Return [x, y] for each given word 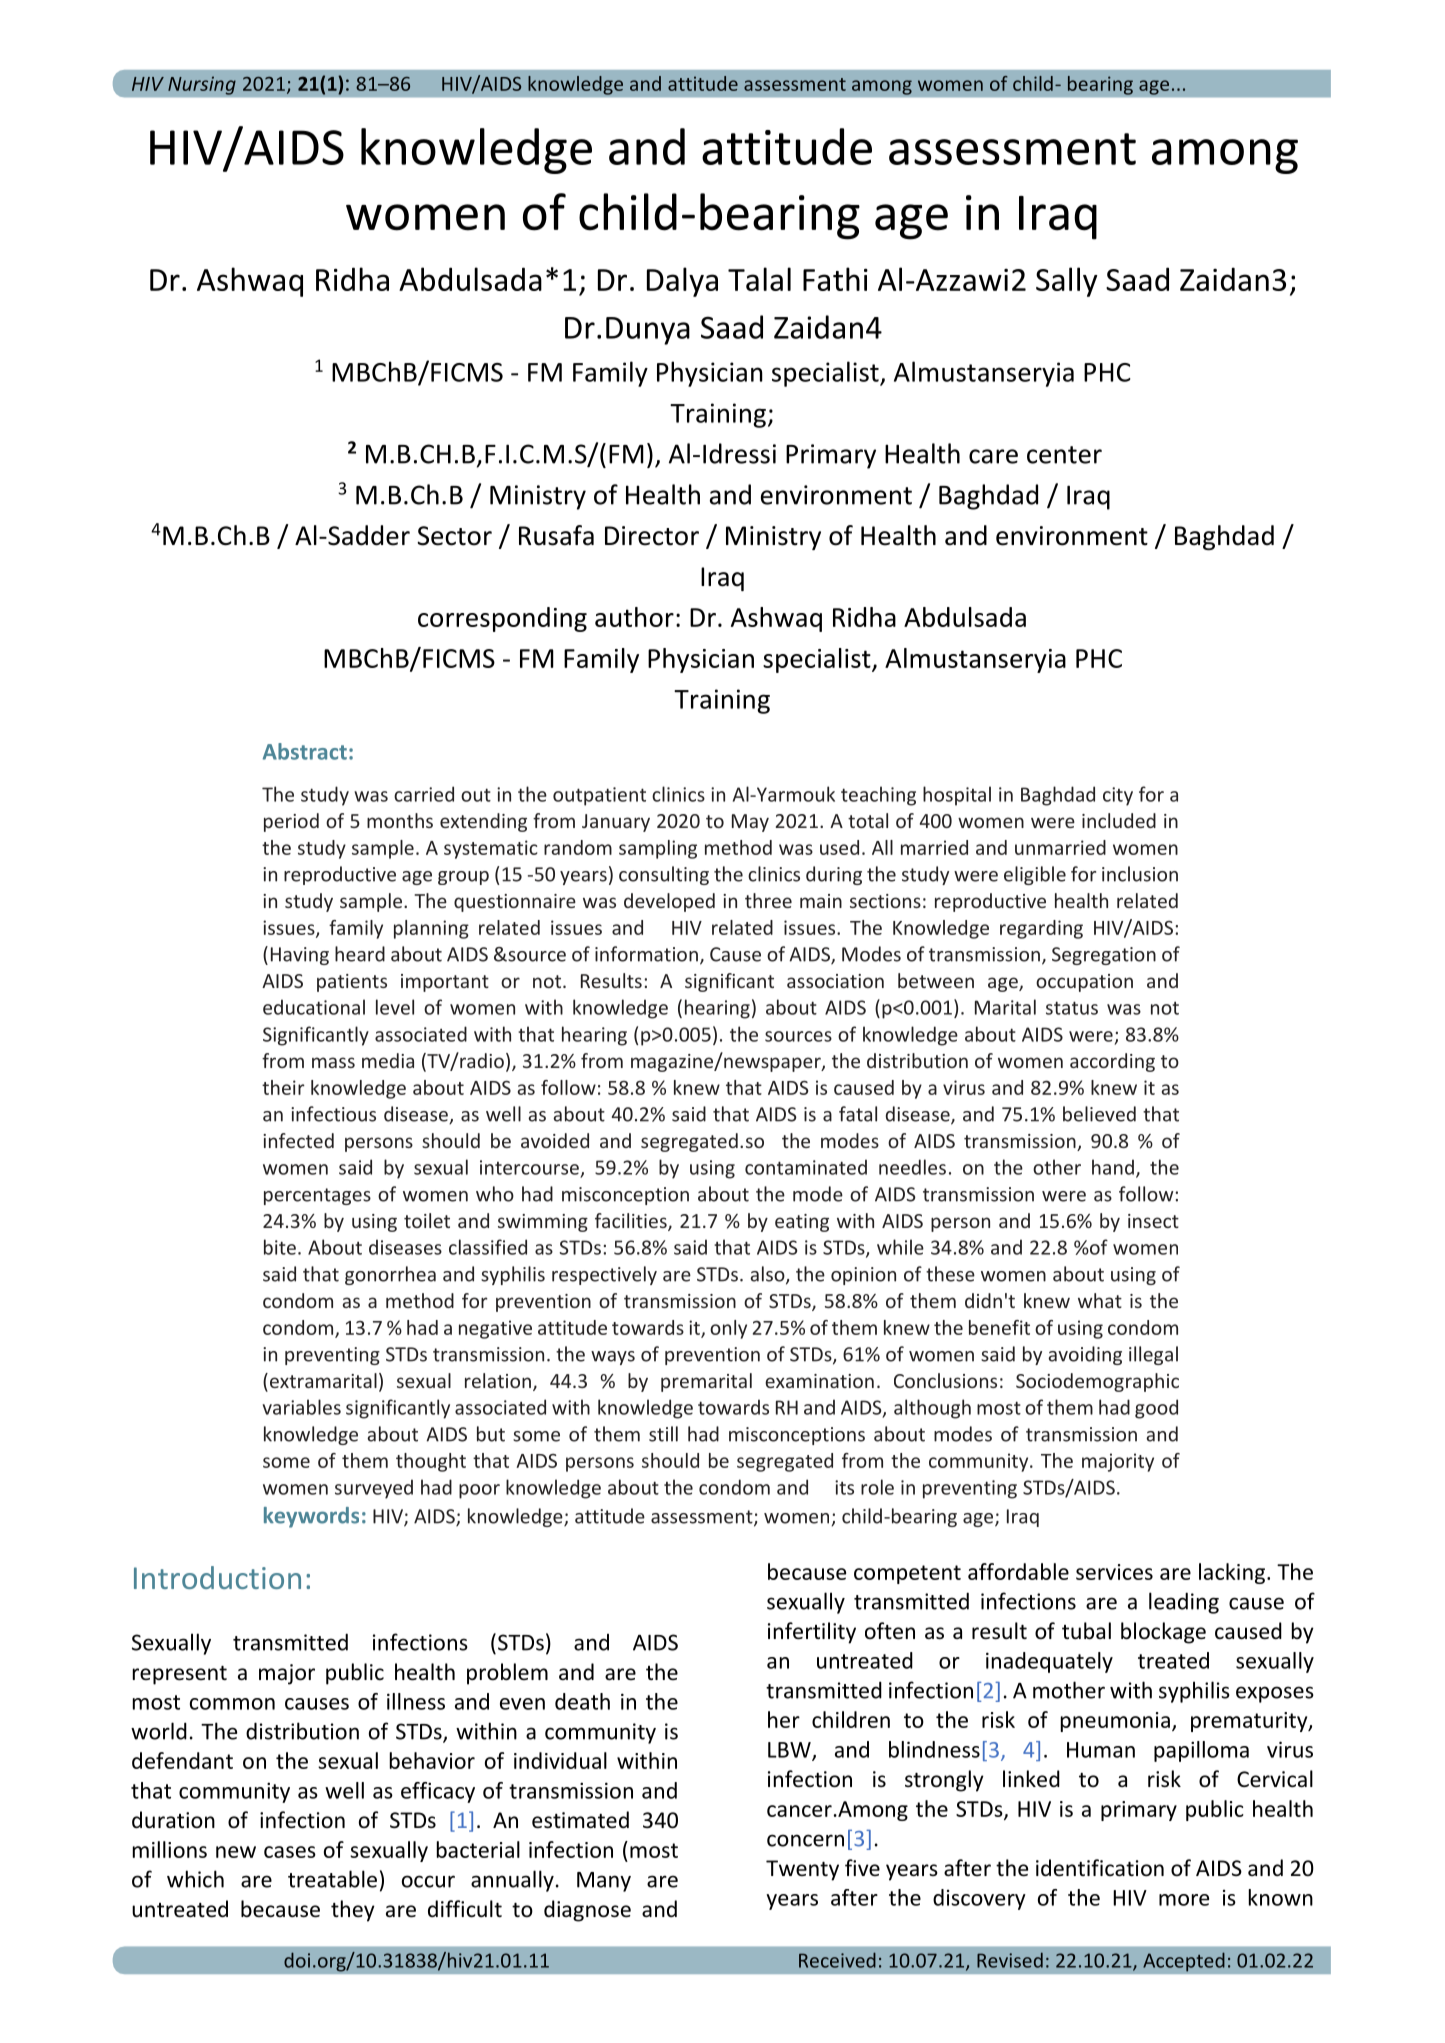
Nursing [202, 85]
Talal [759, 279]
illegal [1153, 1355]
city [1118, 796]
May [750, 823]
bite [280, 1247]
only [728, 1329]
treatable [332, 1879]
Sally [1067, 282]
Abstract [305, 751]
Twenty [802, 1870]
